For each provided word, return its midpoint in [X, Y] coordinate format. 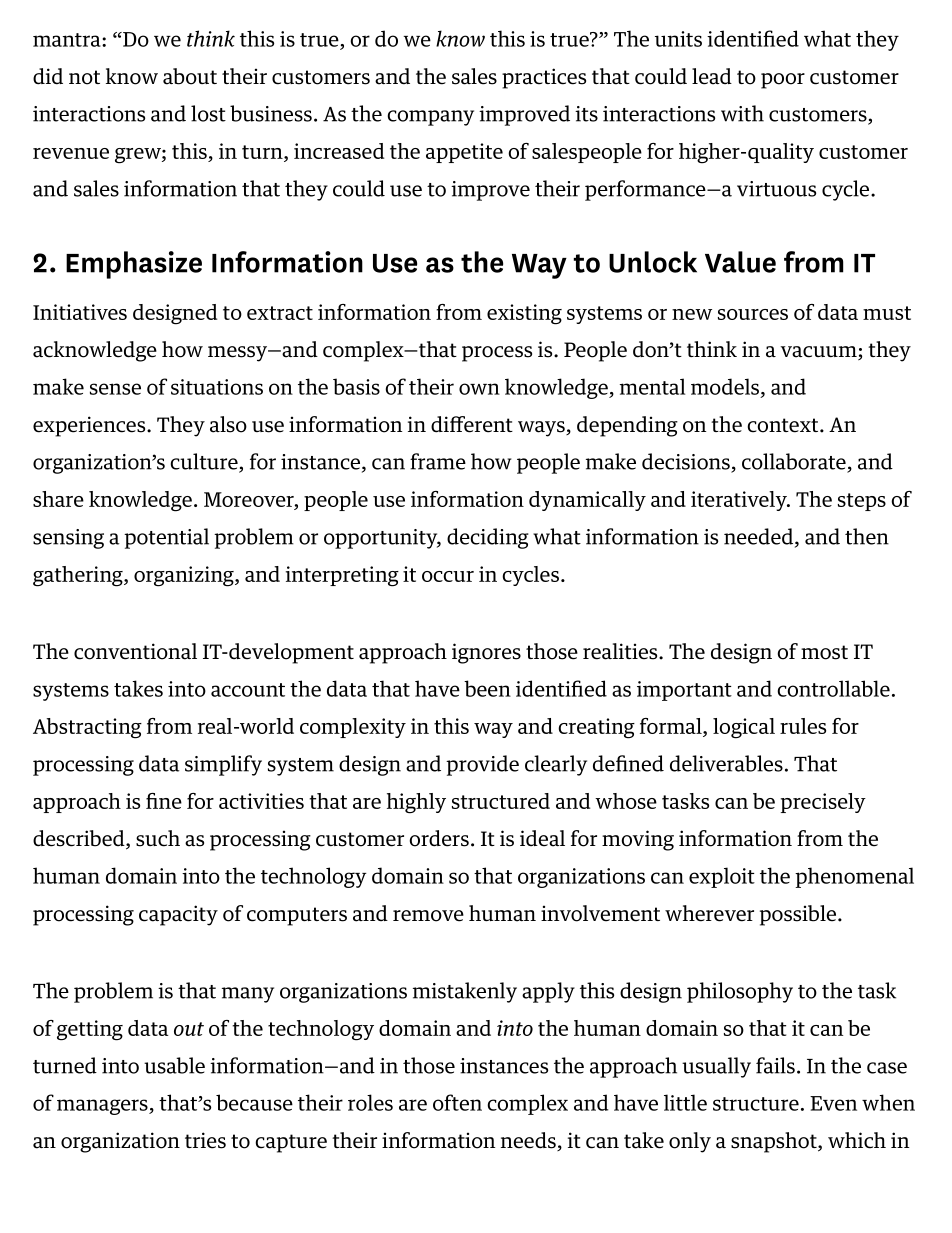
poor [783, 81]
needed [760, 537]
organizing [185, 576]
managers [103, 1107]
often [457, 1102]
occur [448, 576]
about [190, 76]
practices [544, 78]
